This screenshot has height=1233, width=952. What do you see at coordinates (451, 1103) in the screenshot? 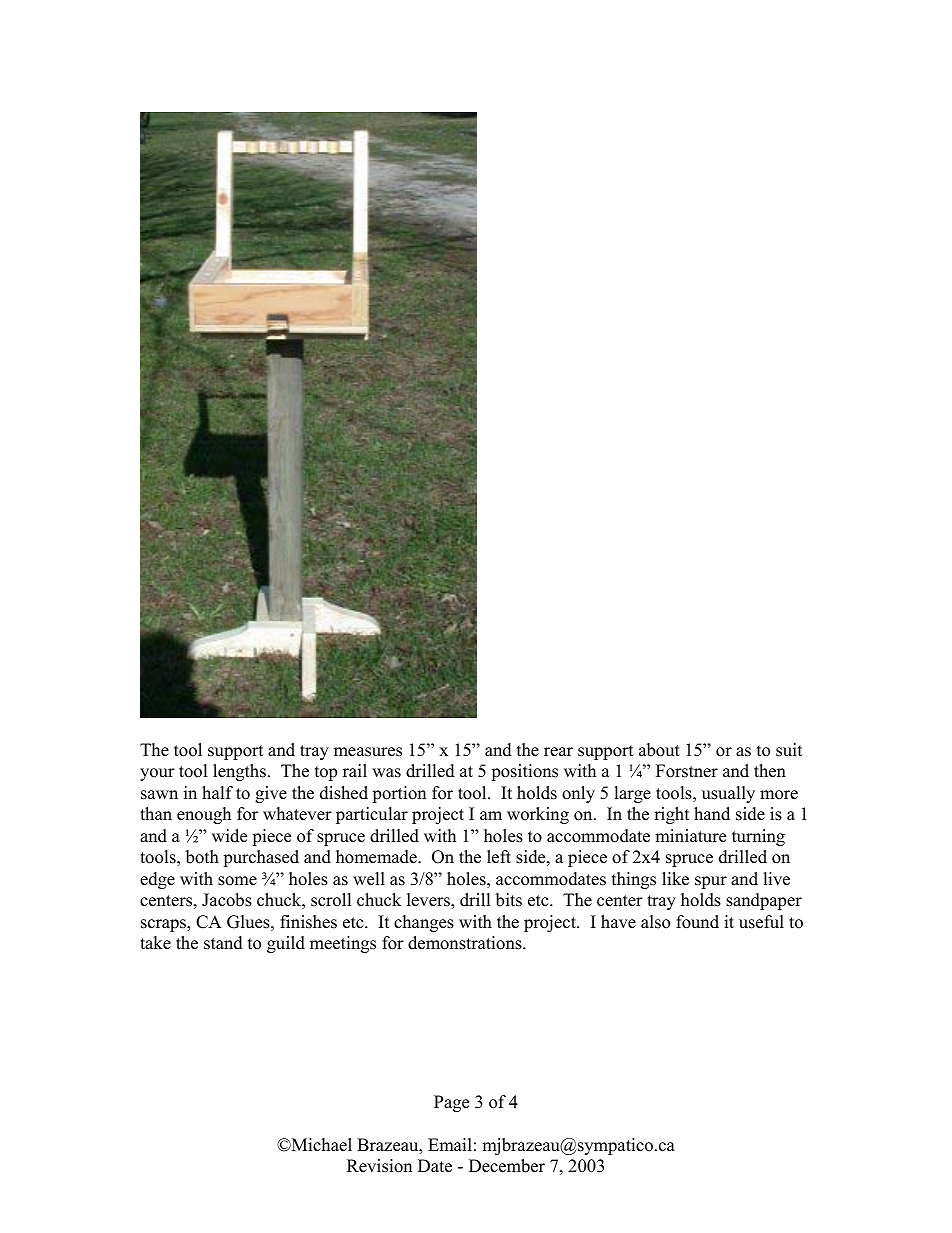
I see `Page` at bounding box center [451, 1103].
